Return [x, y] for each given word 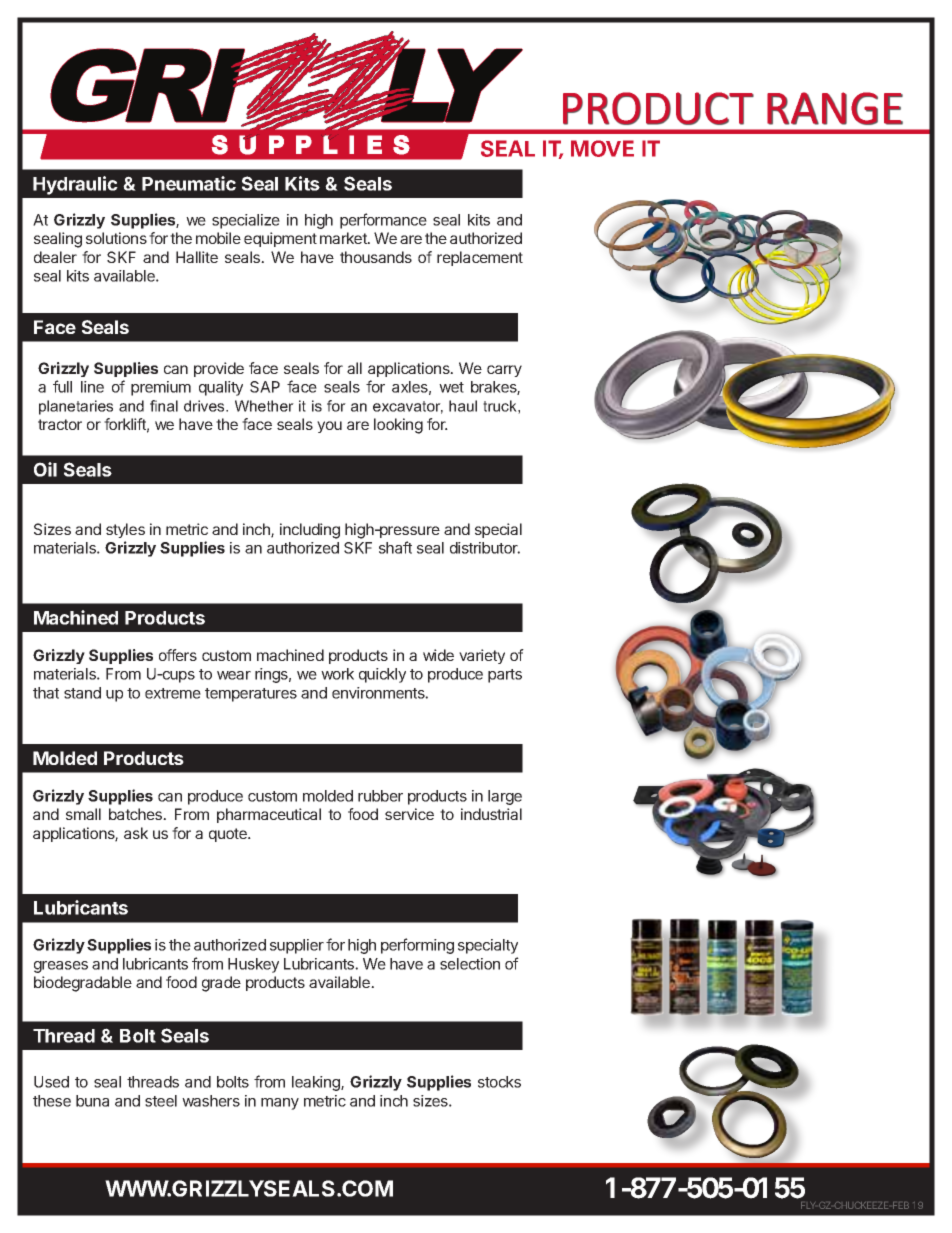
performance [383, 221]
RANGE [835, 108]
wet [451, 387]
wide [438, 655]
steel [161, 1101]
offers [178, 655]
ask [136, 833]
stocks [499, 1082]
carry [504, 371]
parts [505, 676]
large [505, 797]
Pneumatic [189, 183]
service [409, 814]
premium [161, 388]
